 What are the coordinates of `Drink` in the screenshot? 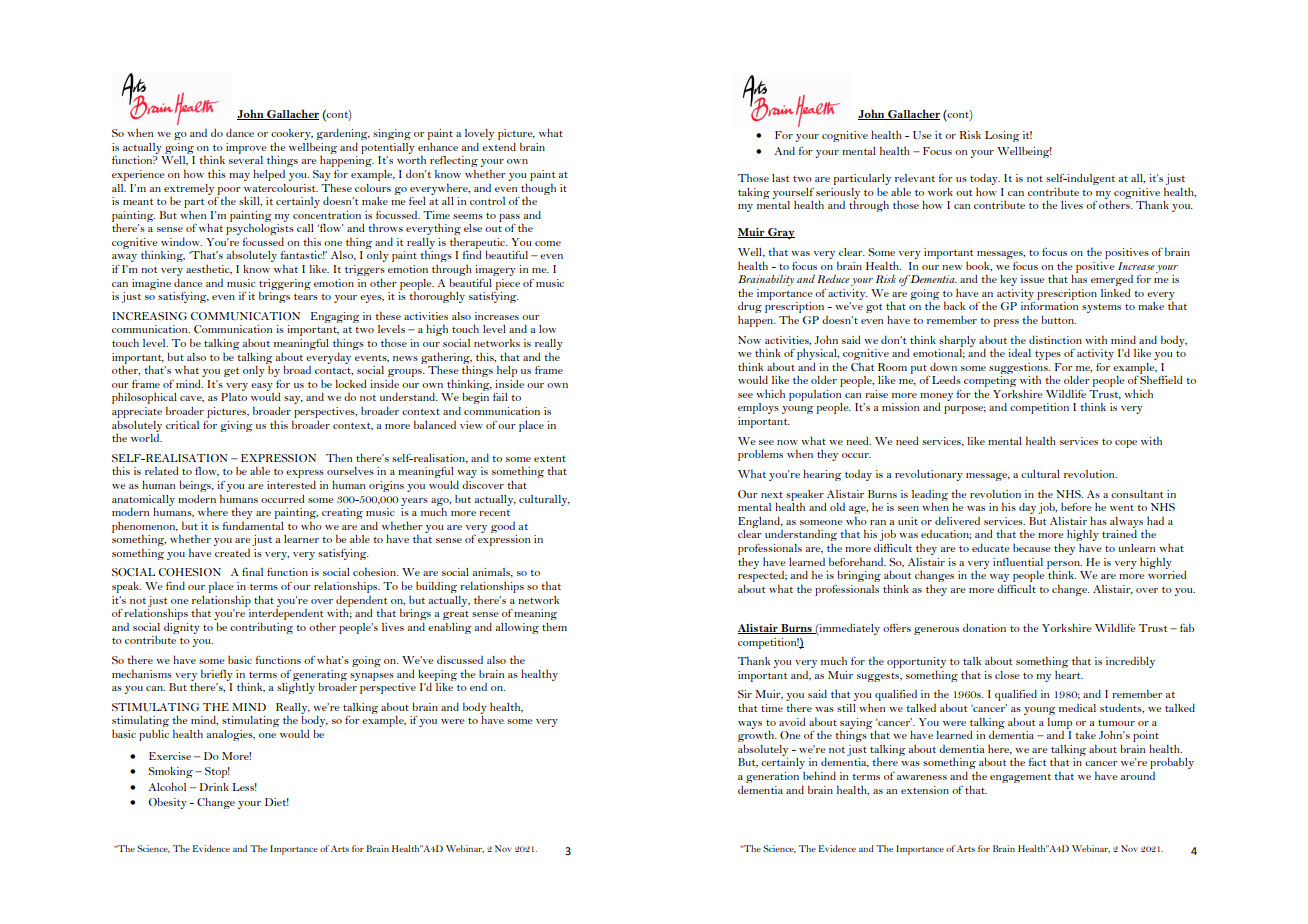 It's located at (214, 787).
